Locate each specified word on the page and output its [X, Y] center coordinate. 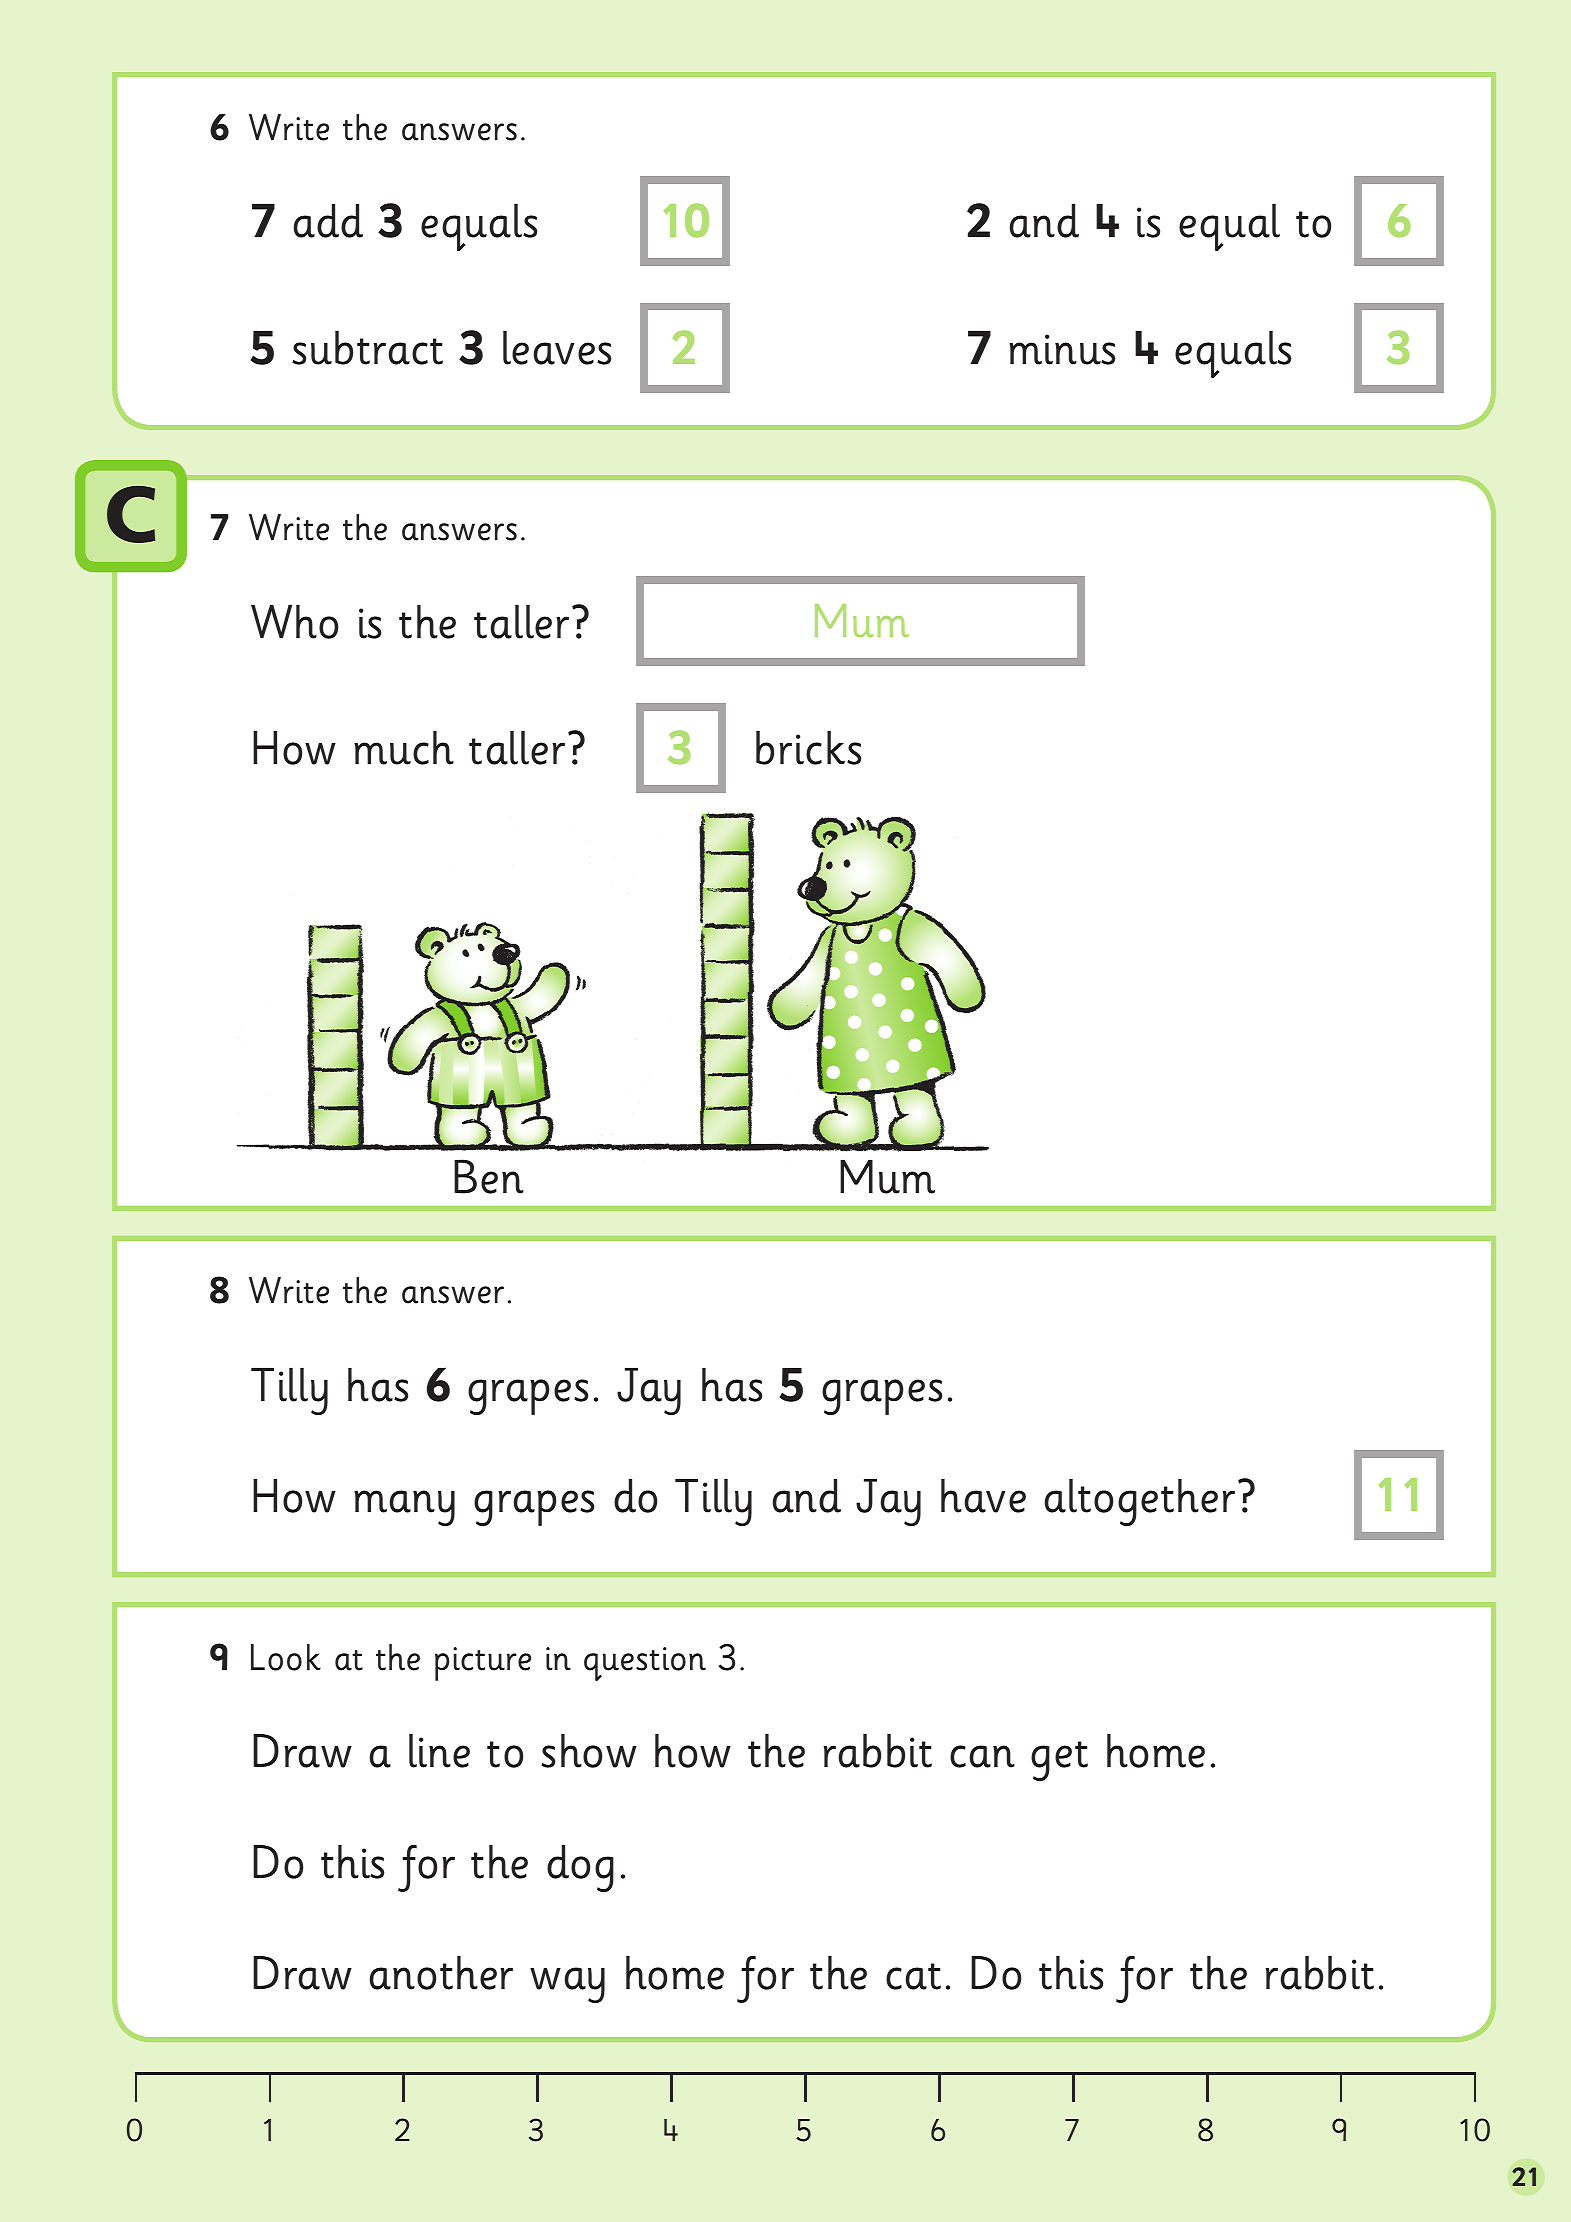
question [645, 1664]
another [441, 1973]
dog [580, 1868]
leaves [557, 348]
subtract [367, 348]
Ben [489, 1176]
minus [1062, 349]
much [404, 748]
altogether [1139, 1502]
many [404, 1508]
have [983, 1496]
